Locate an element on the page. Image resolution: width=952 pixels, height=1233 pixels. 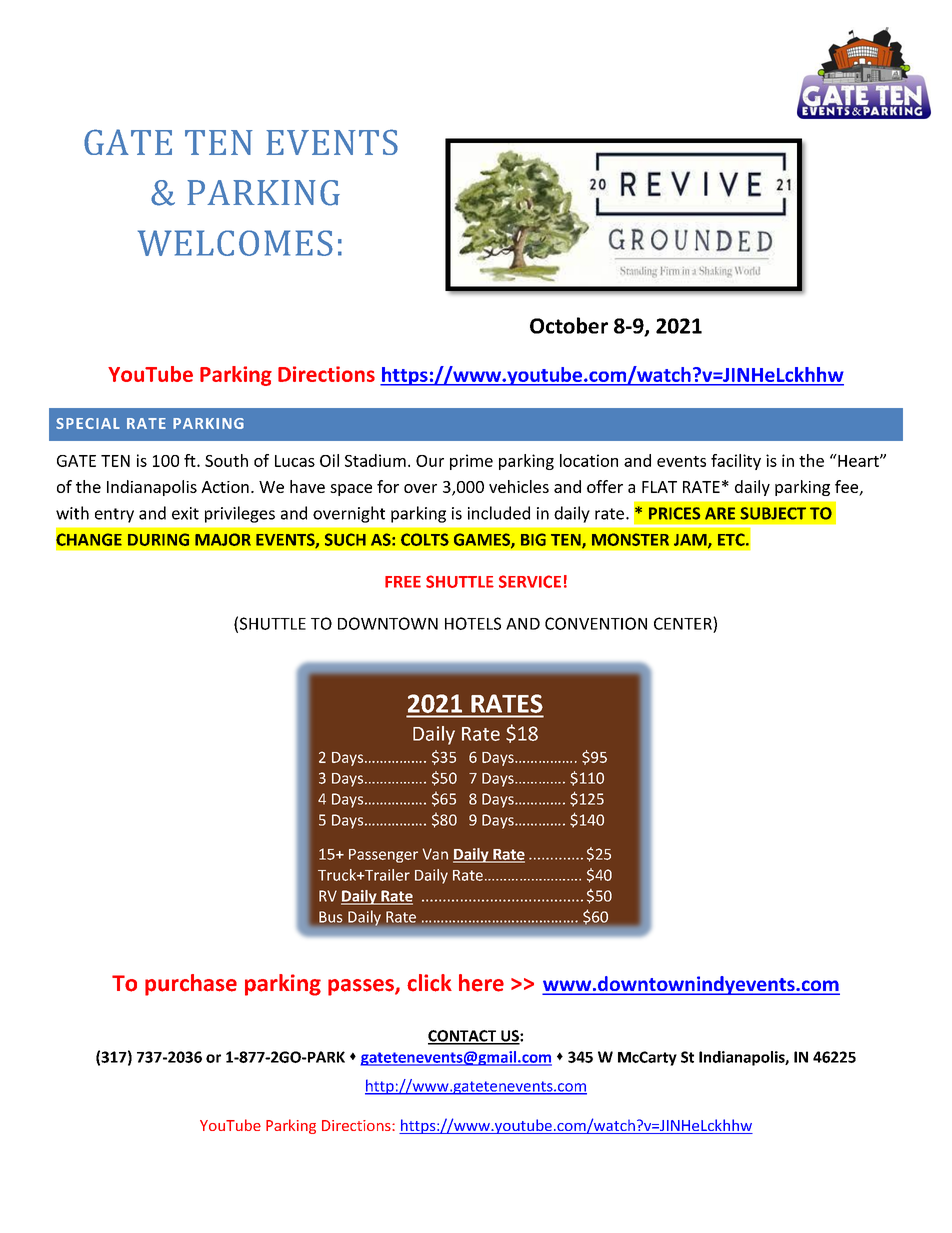
Van is located at coordinates (435, 854).
